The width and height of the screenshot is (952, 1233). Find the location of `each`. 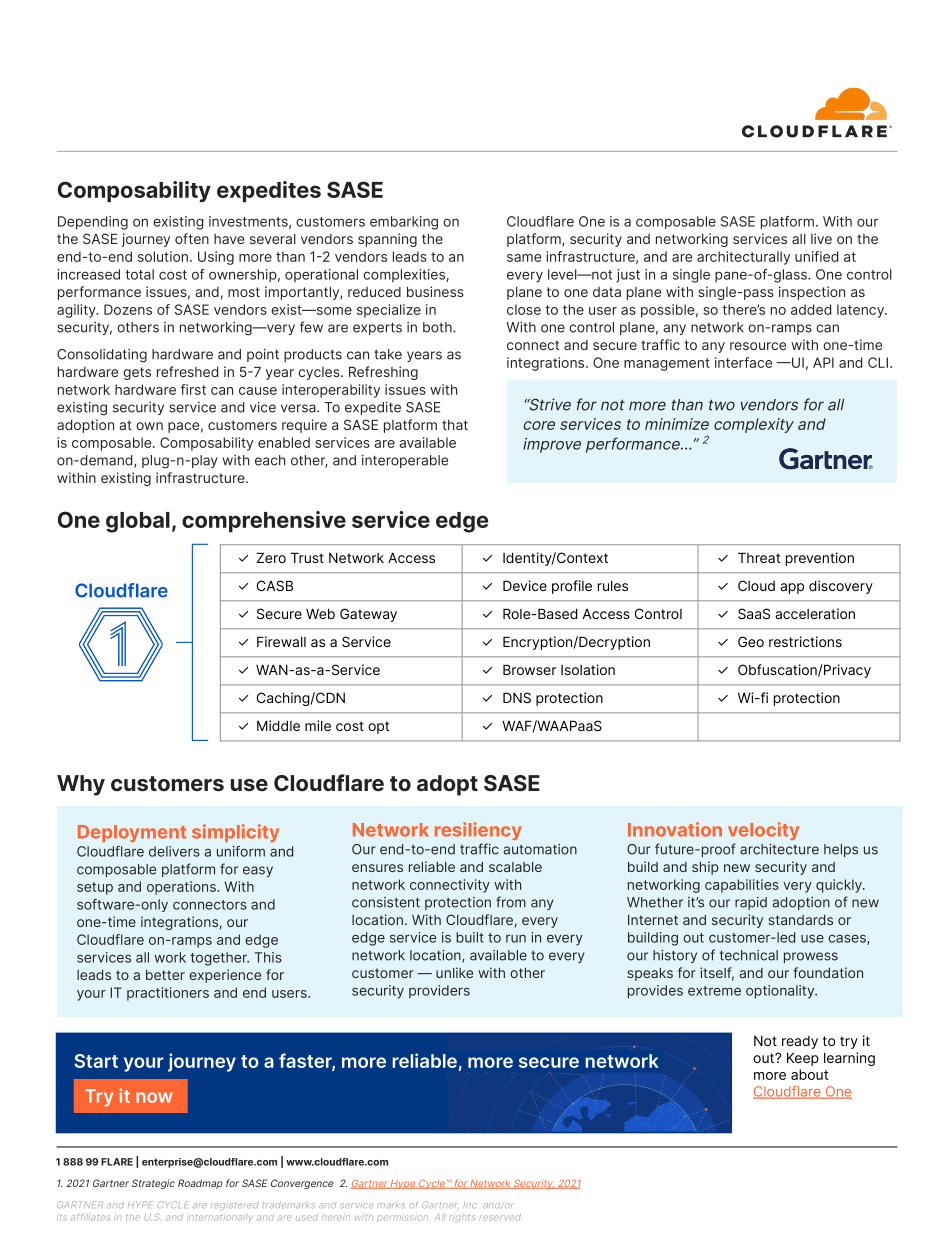

each is located at coordinates (270, 460).
